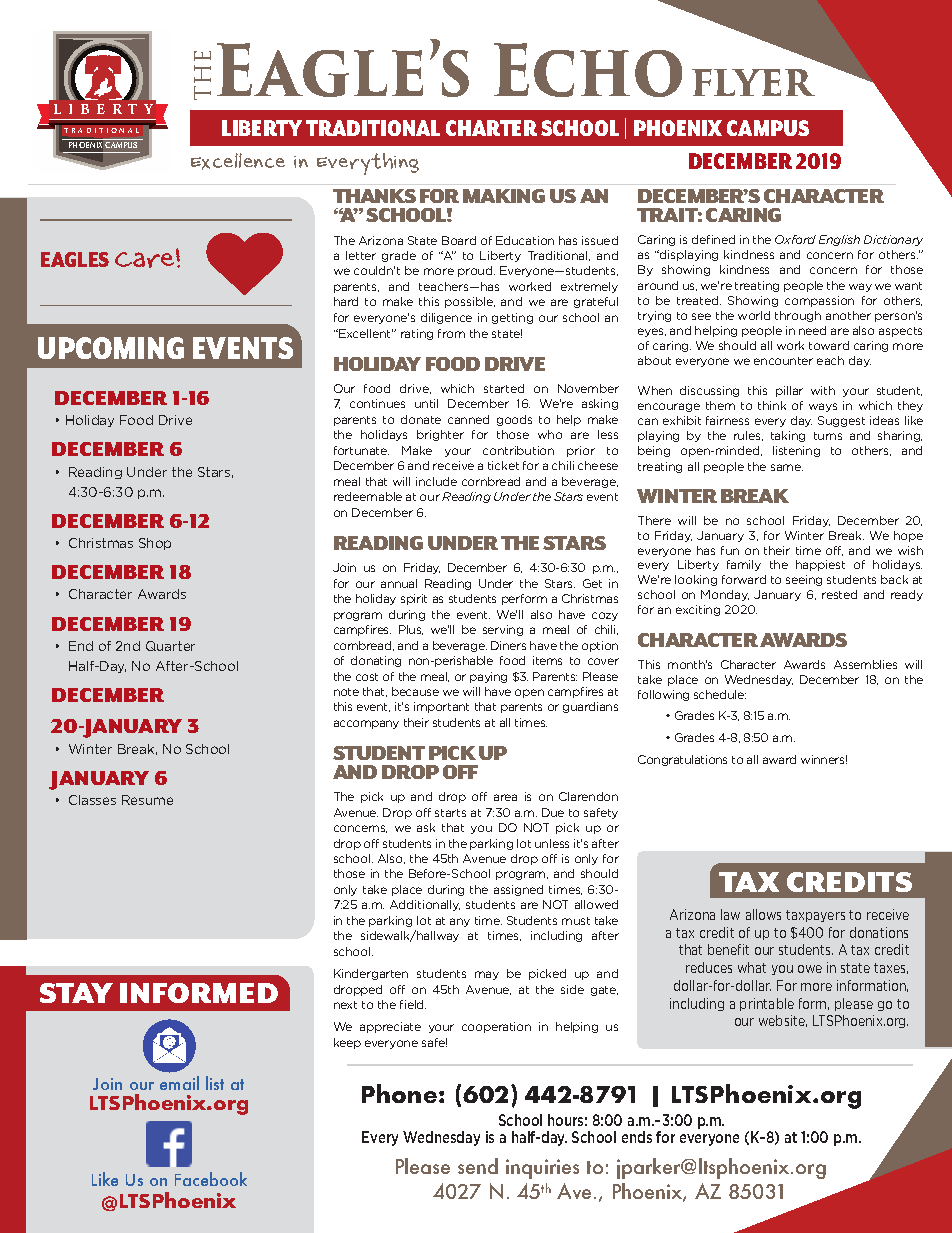  I want to click on taxpayers, so click(815, 916).
